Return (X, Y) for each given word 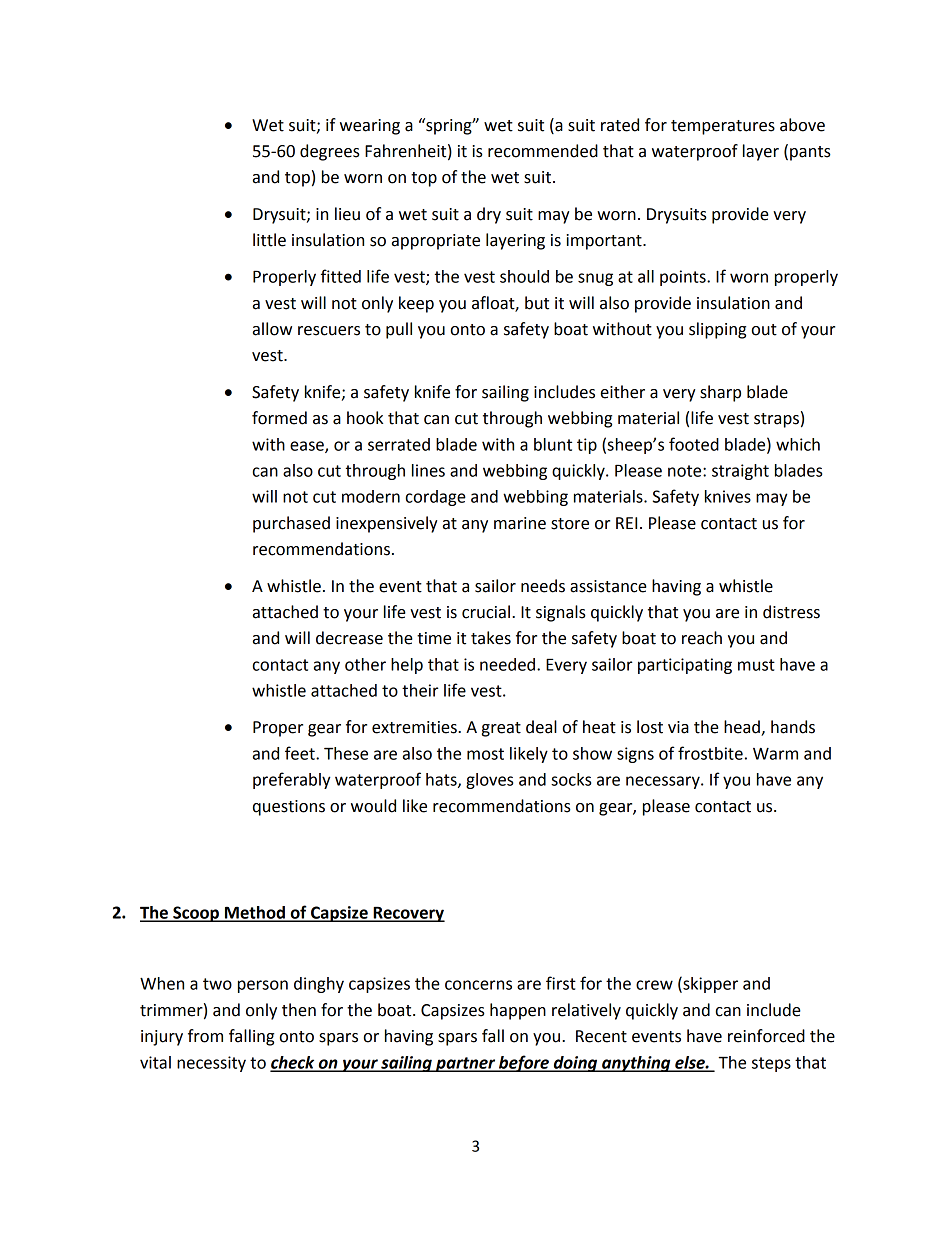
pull (399, 330)
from (205, 1036)
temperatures (723, 127)
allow (272, 329)
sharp (720, 393)
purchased (291, 524)
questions (289, 808)
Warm (775, 754)
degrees (330, 152)
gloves (489, 781)
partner (466, 1064)
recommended (543, 151)
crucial (486, 612)
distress (791, 612)
